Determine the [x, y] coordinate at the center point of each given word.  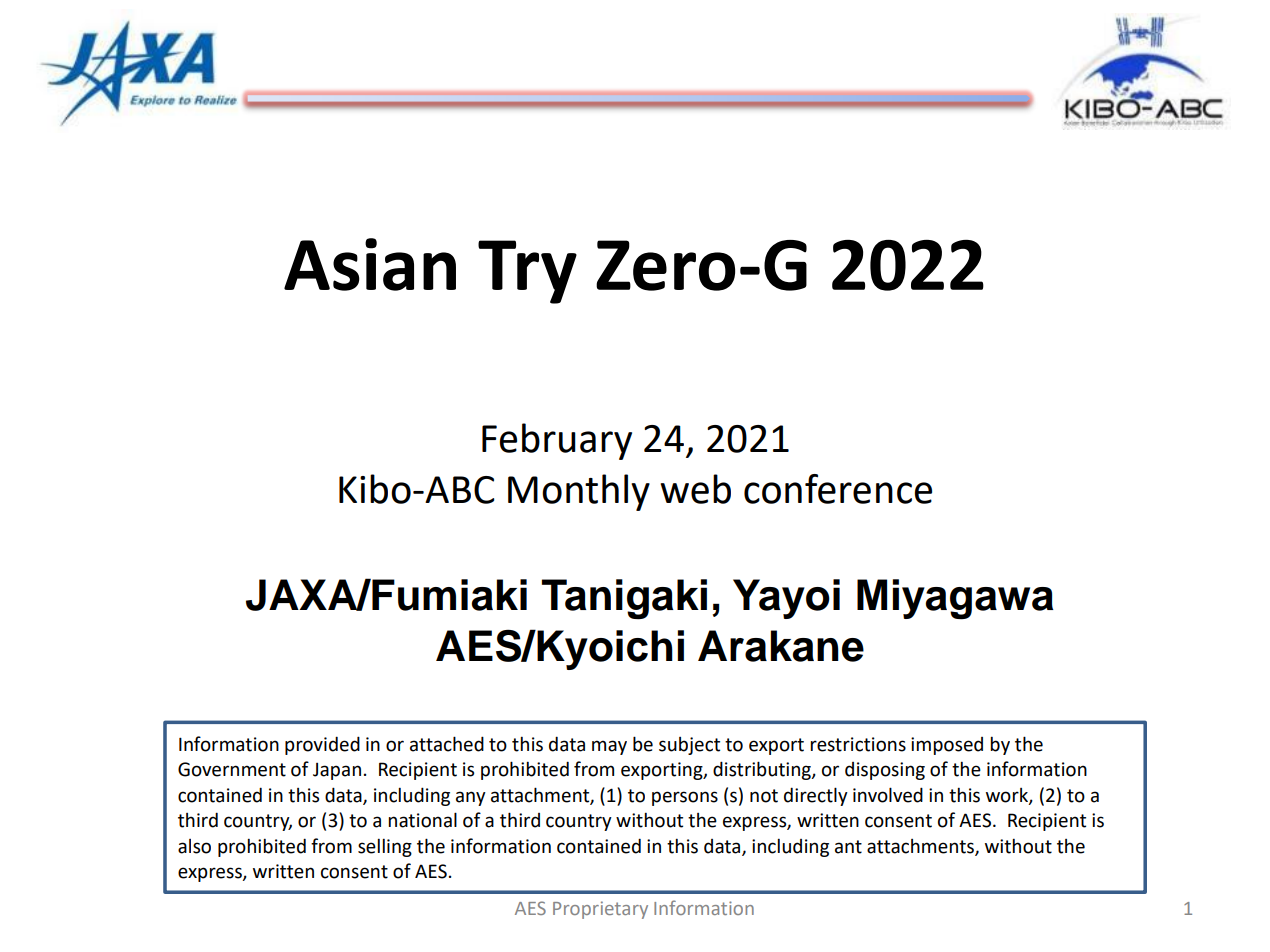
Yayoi [786, 599]
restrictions [858, 744]
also [194, 846]
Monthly [579, 492]
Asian [370, 264]
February [557, 441]
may [609, 747]
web [695, 489]
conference [838, 489]
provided [322, 745]
